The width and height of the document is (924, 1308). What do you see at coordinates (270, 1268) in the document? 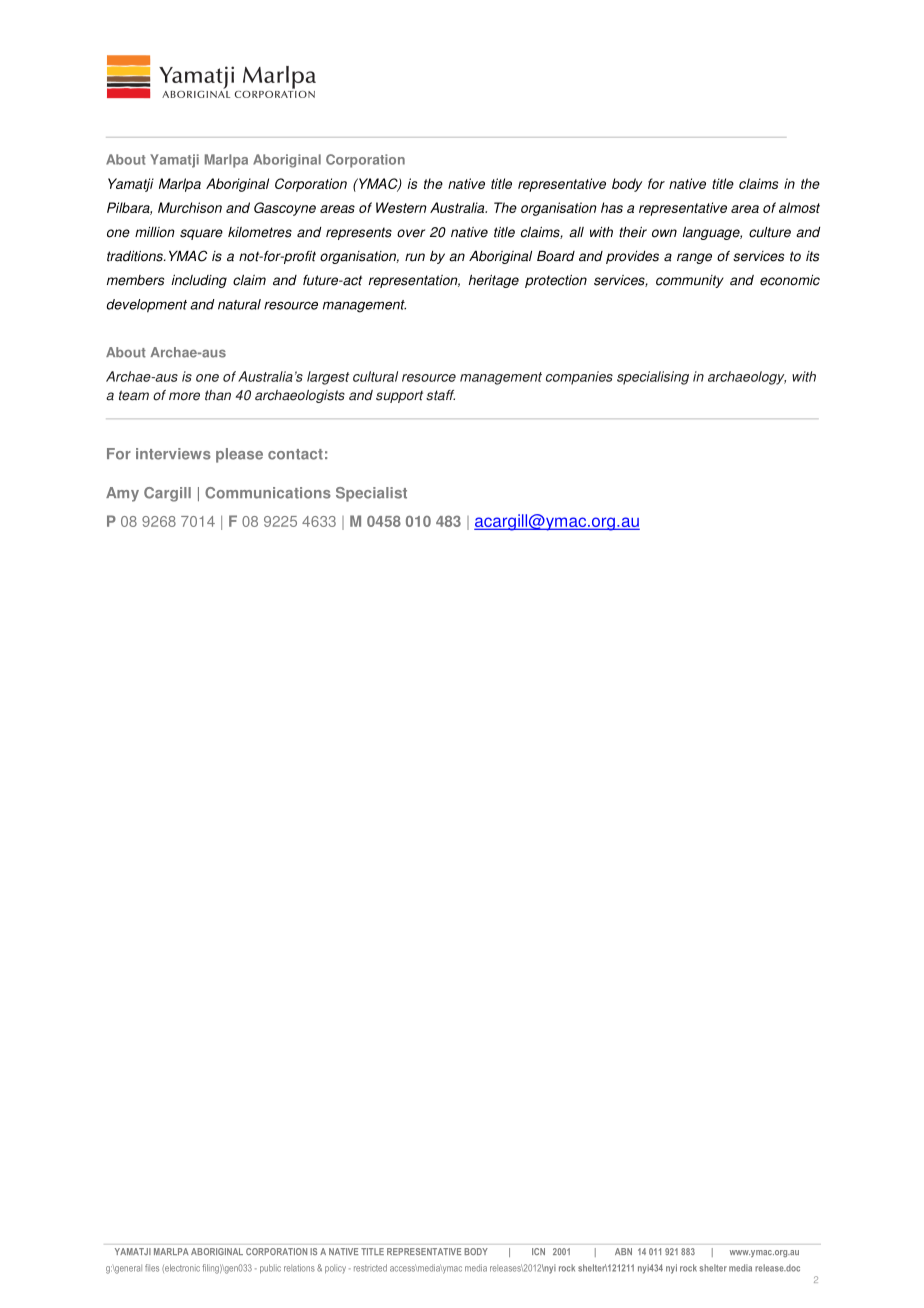
I see `public` at bounding box center [270, 1268].
